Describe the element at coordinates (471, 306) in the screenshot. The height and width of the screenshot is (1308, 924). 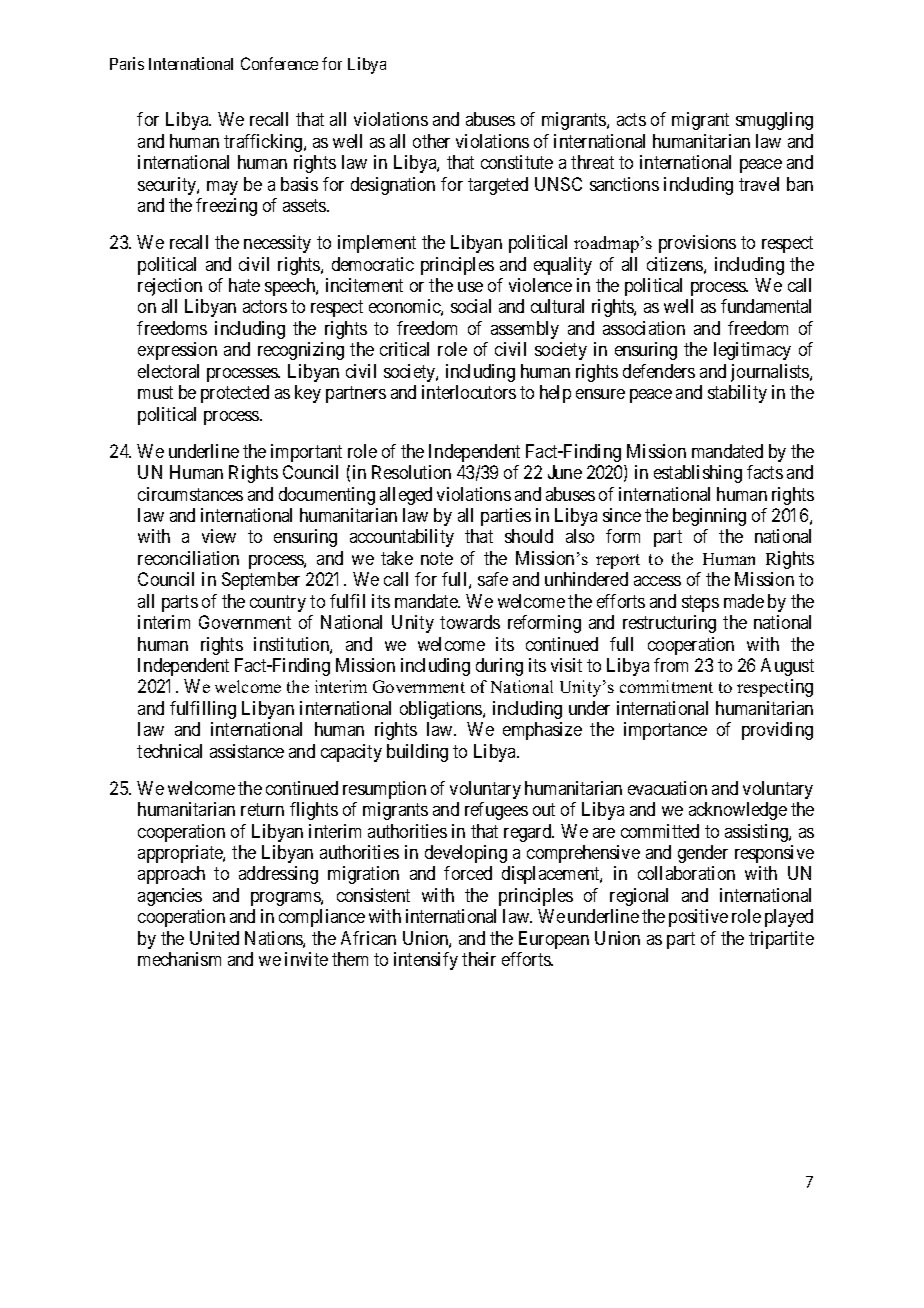
I see `social` at that location.
